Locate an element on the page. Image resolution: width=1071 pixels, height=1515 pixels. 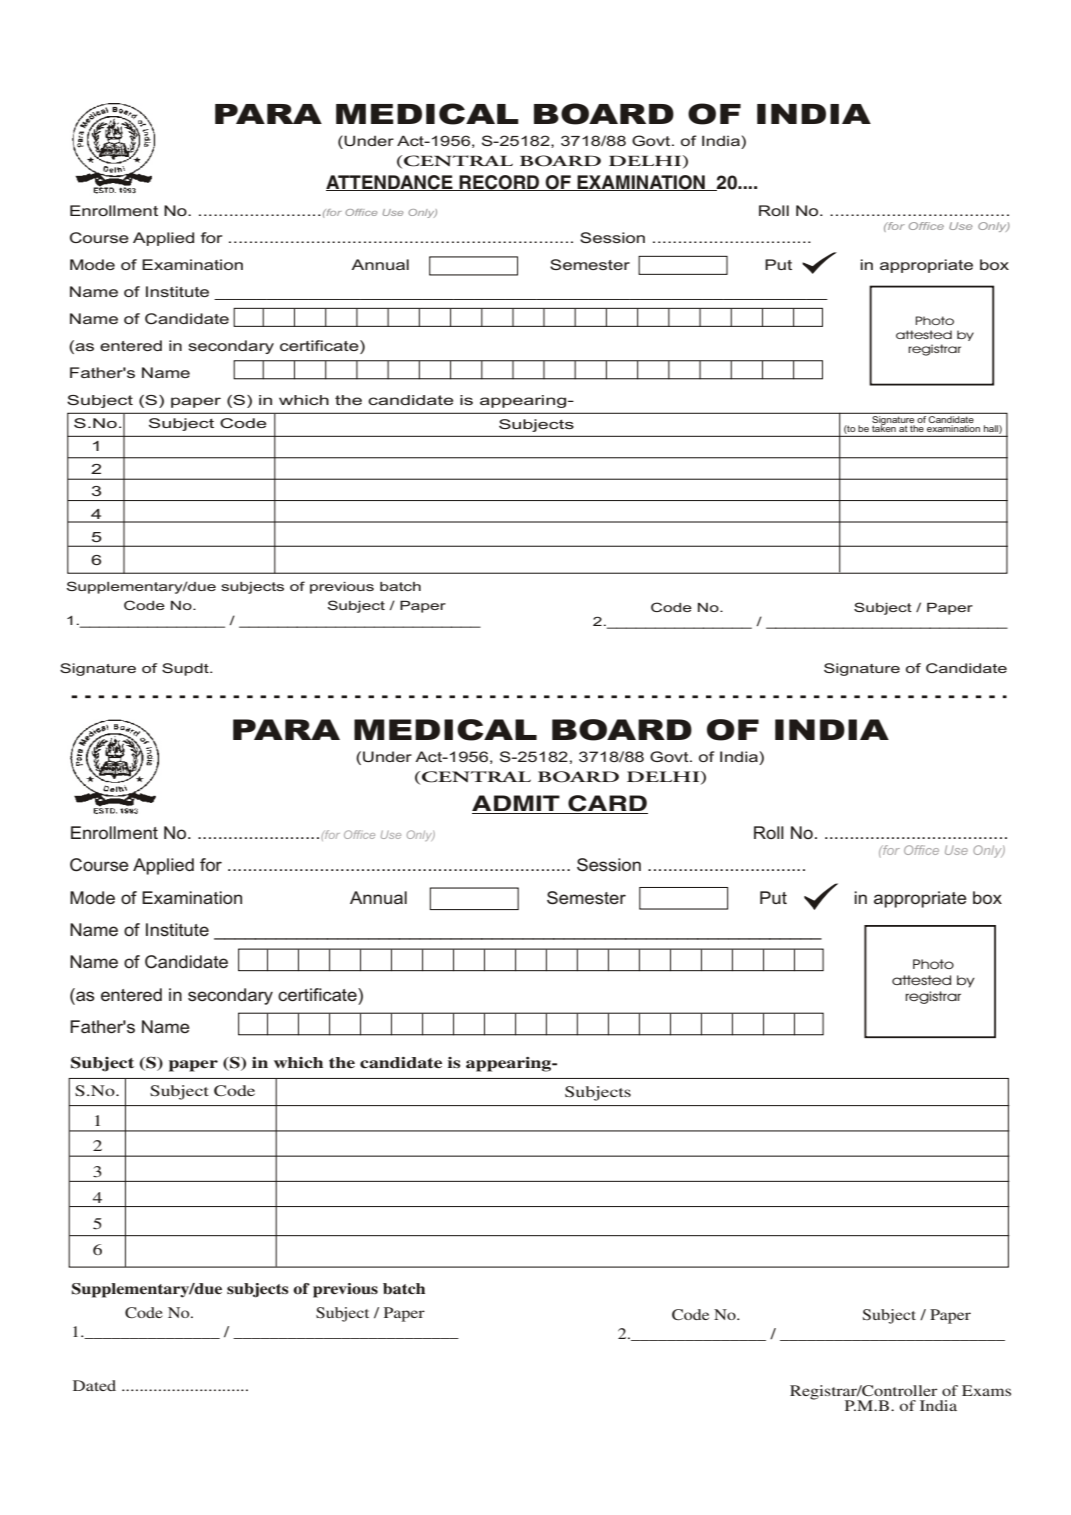
Exams is located at coordinates (986, 1390).
